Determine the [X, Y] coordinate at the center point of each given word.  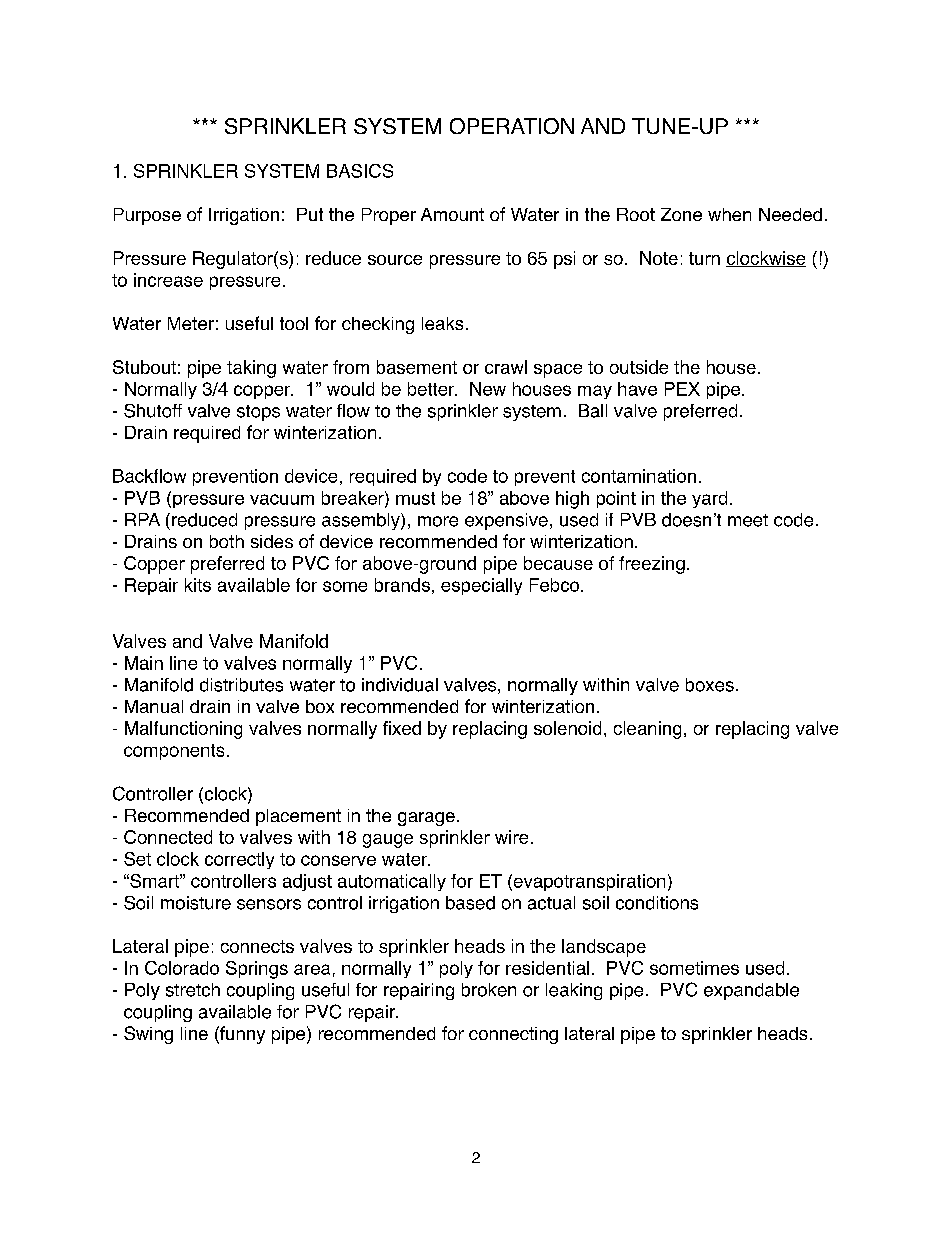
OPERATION [512, 126]
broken [489, 990]
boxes [710, 685]
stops [258, 413]
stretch [193, 990]
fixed [402, 728]
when [729, 214]
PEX [682, 389]
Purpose [147, 216]
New [488, 389]
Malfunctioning [183, 730]
